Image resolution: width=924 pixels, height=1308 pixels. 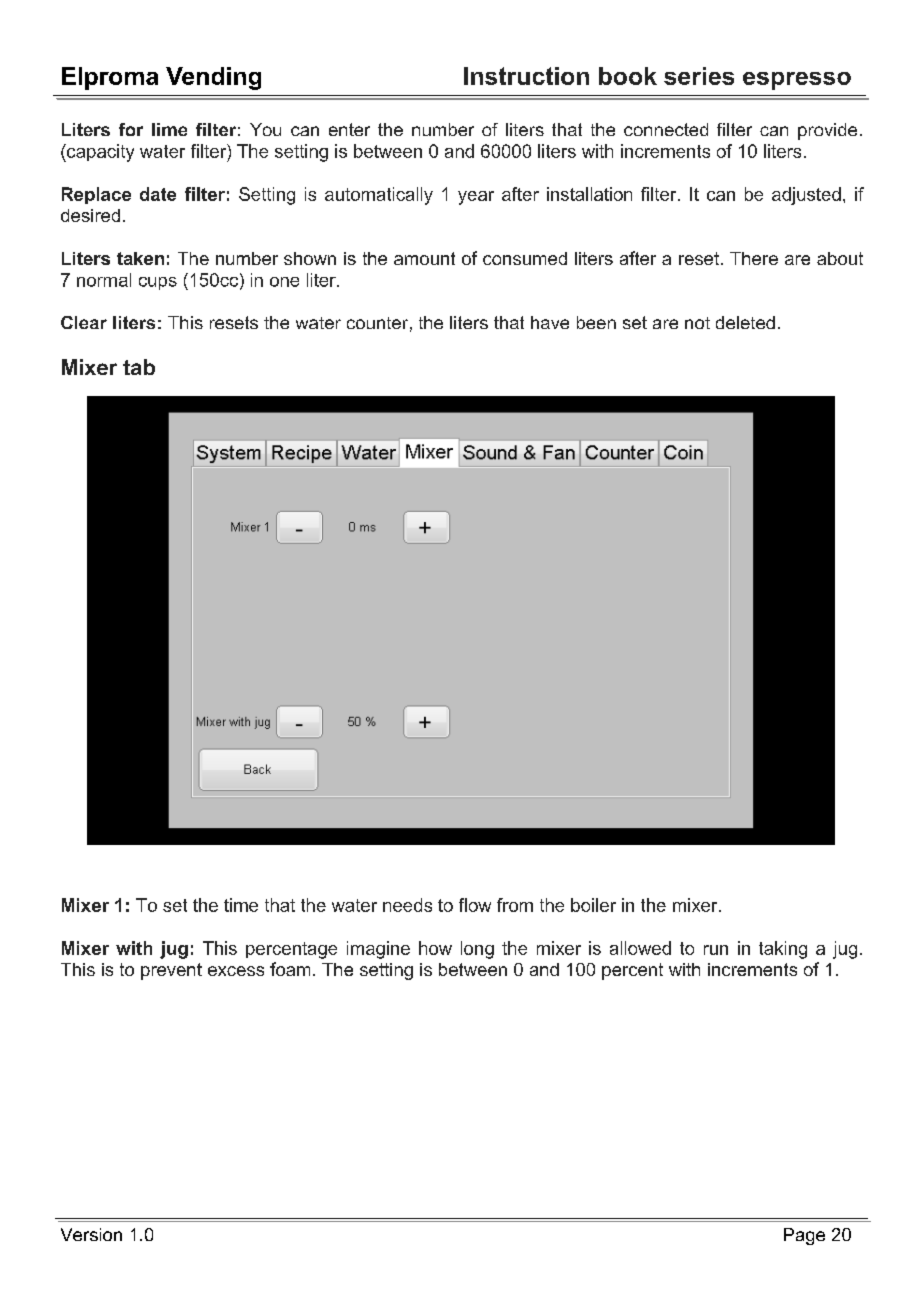 What do you see at coordinates (91, 1234) in the page?
I see `Version` at bounding box center [91, 1234].
